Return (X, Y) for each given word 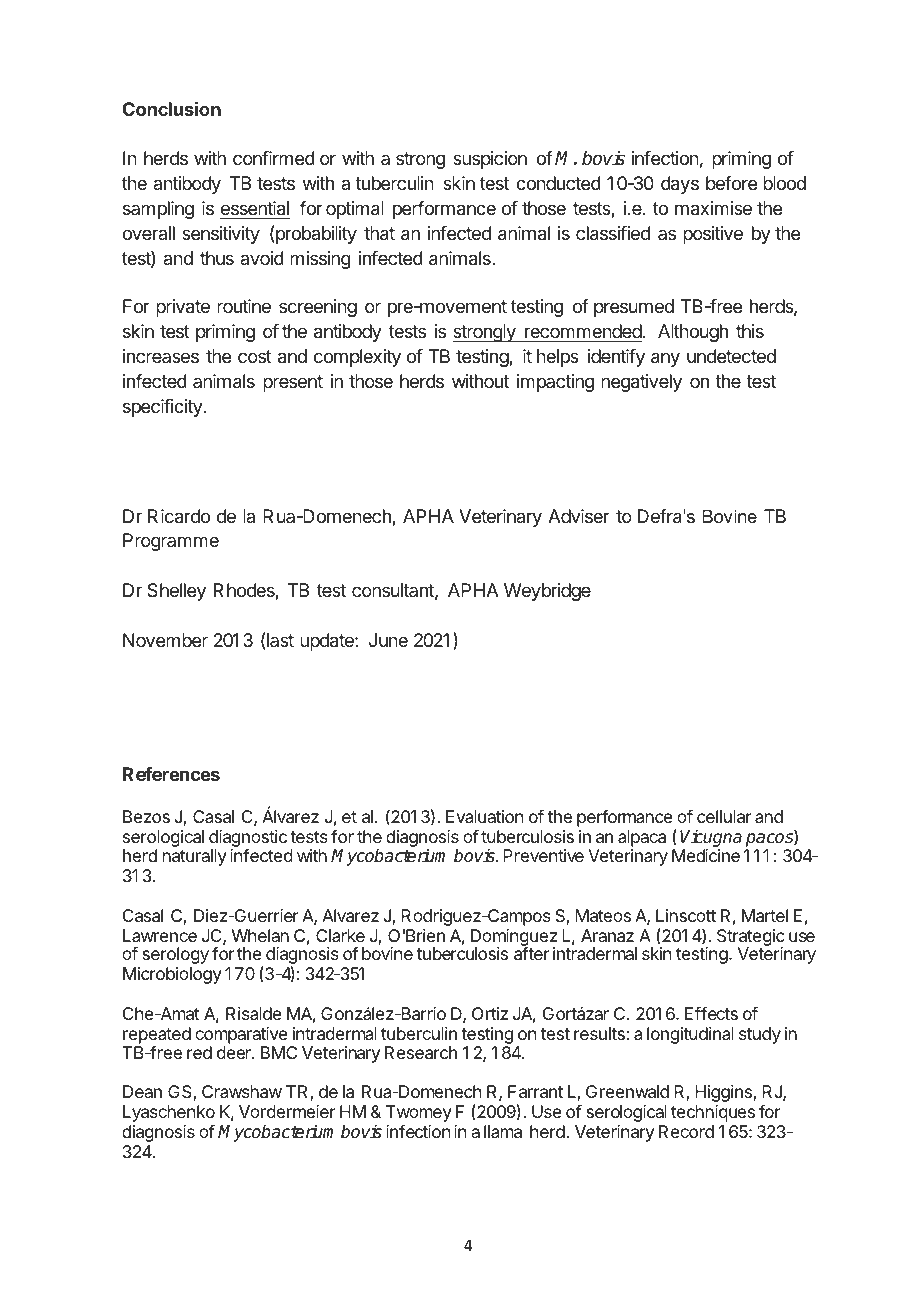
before (731, 183)
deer (235, 1052)
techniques (713, 1113)
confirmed (274, 158)
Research (421, 1052)
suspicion (490, 160)
